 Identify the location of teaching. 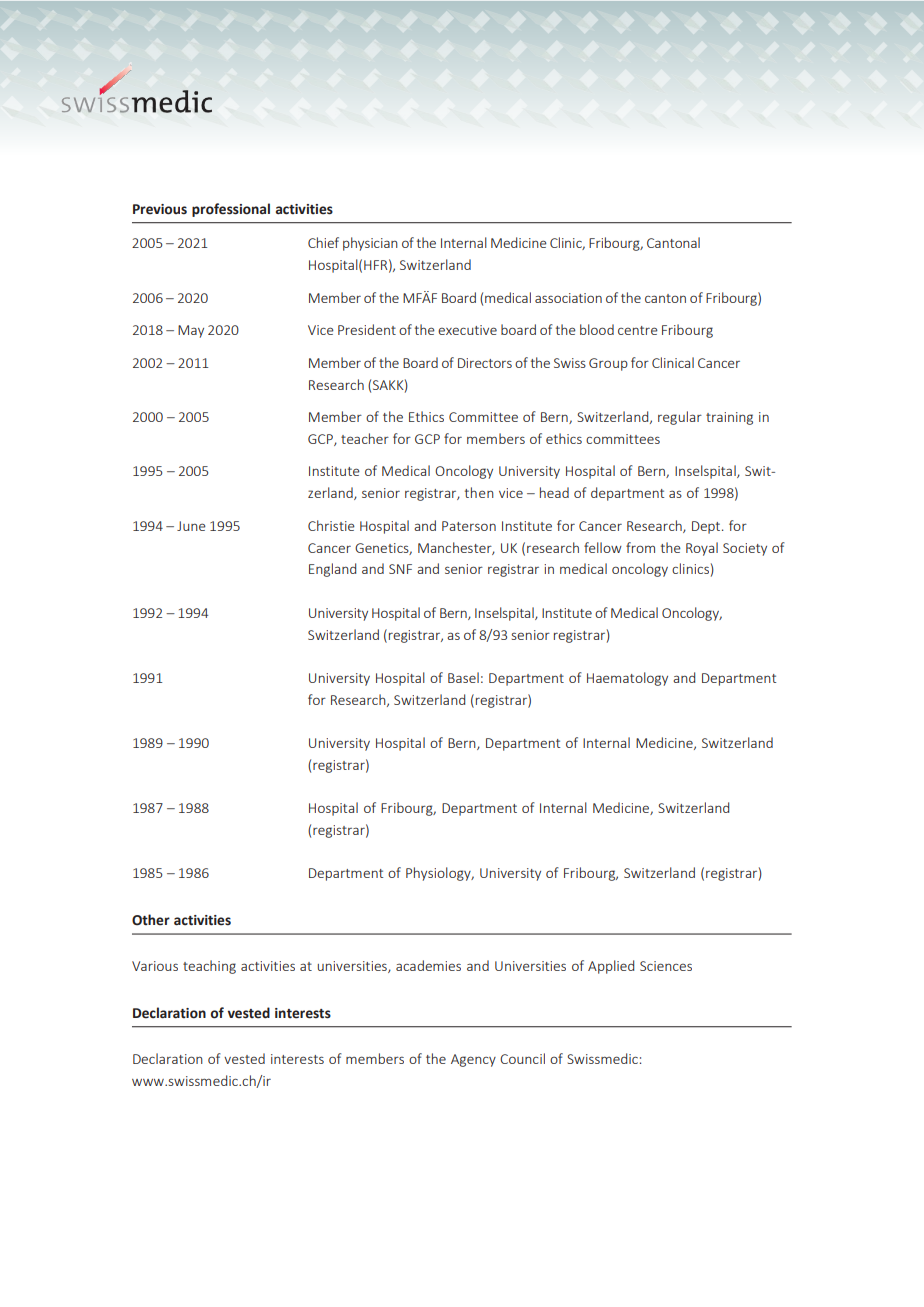
(209, 967).
